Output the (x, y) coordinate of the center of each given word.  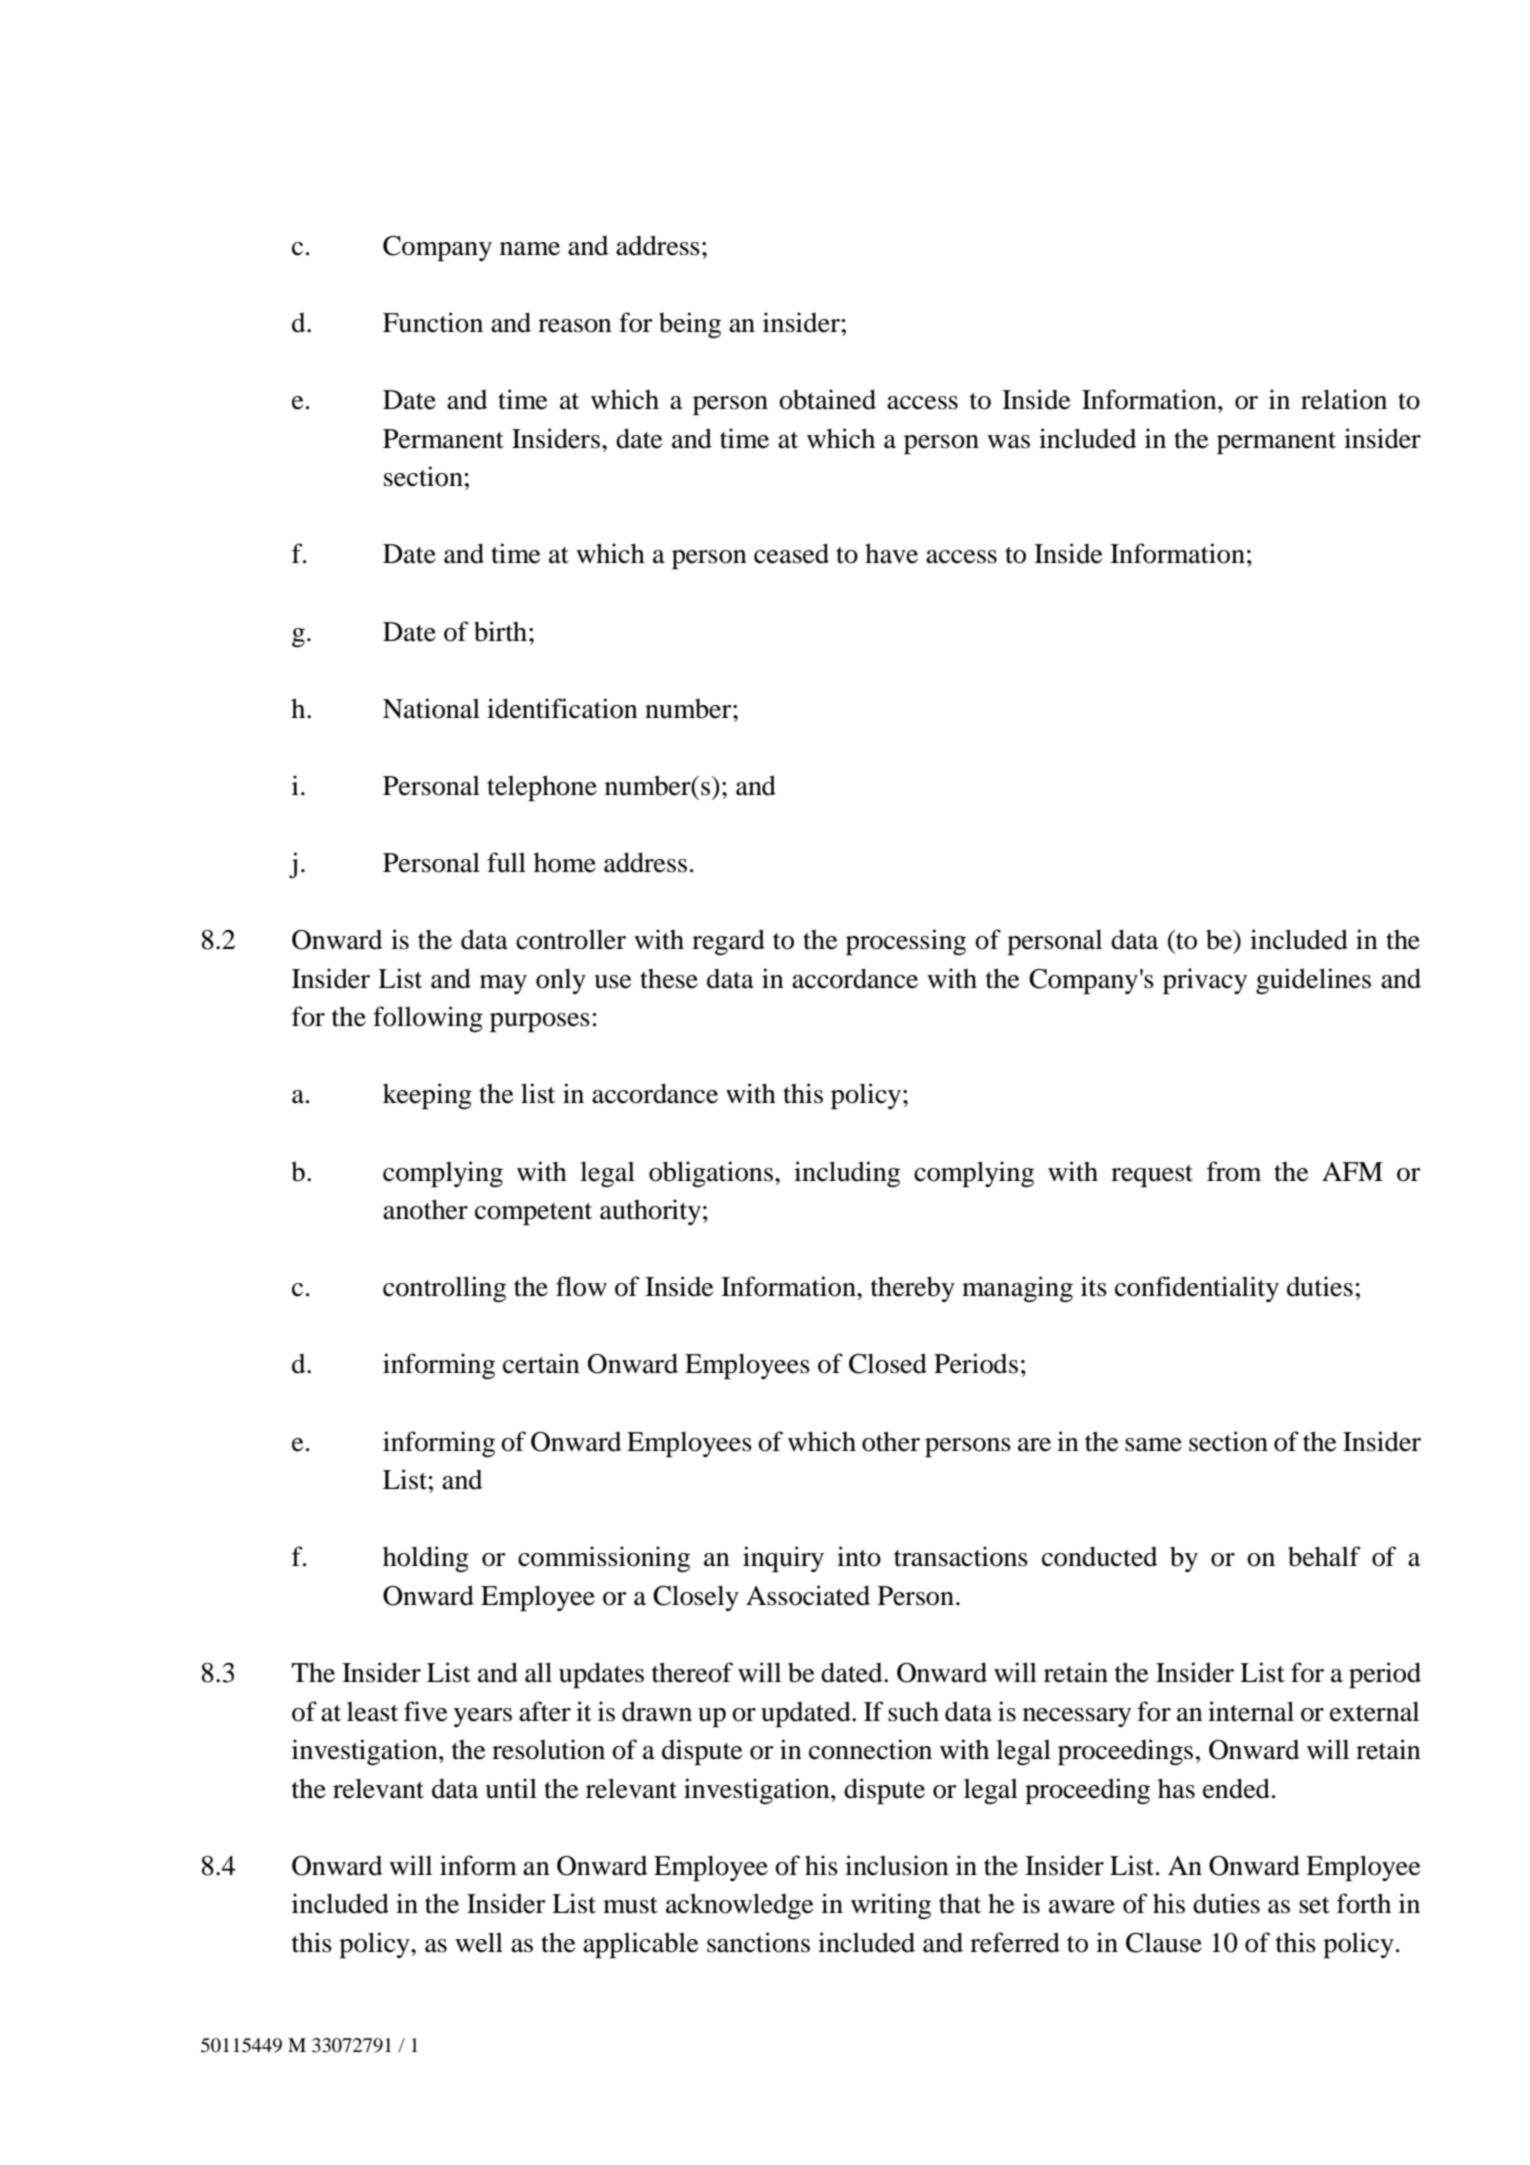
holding (426, 1559)
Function (433, 322)
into (859, 1556)
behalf (1324, 1556)
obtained (827, 399)
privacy (1205, 981)
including (847, 1174)
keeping (427, 1096)
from (1234, 1171)
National (431, 708)
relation (1344, 399)
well (479, 1942)
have (891, 553)
